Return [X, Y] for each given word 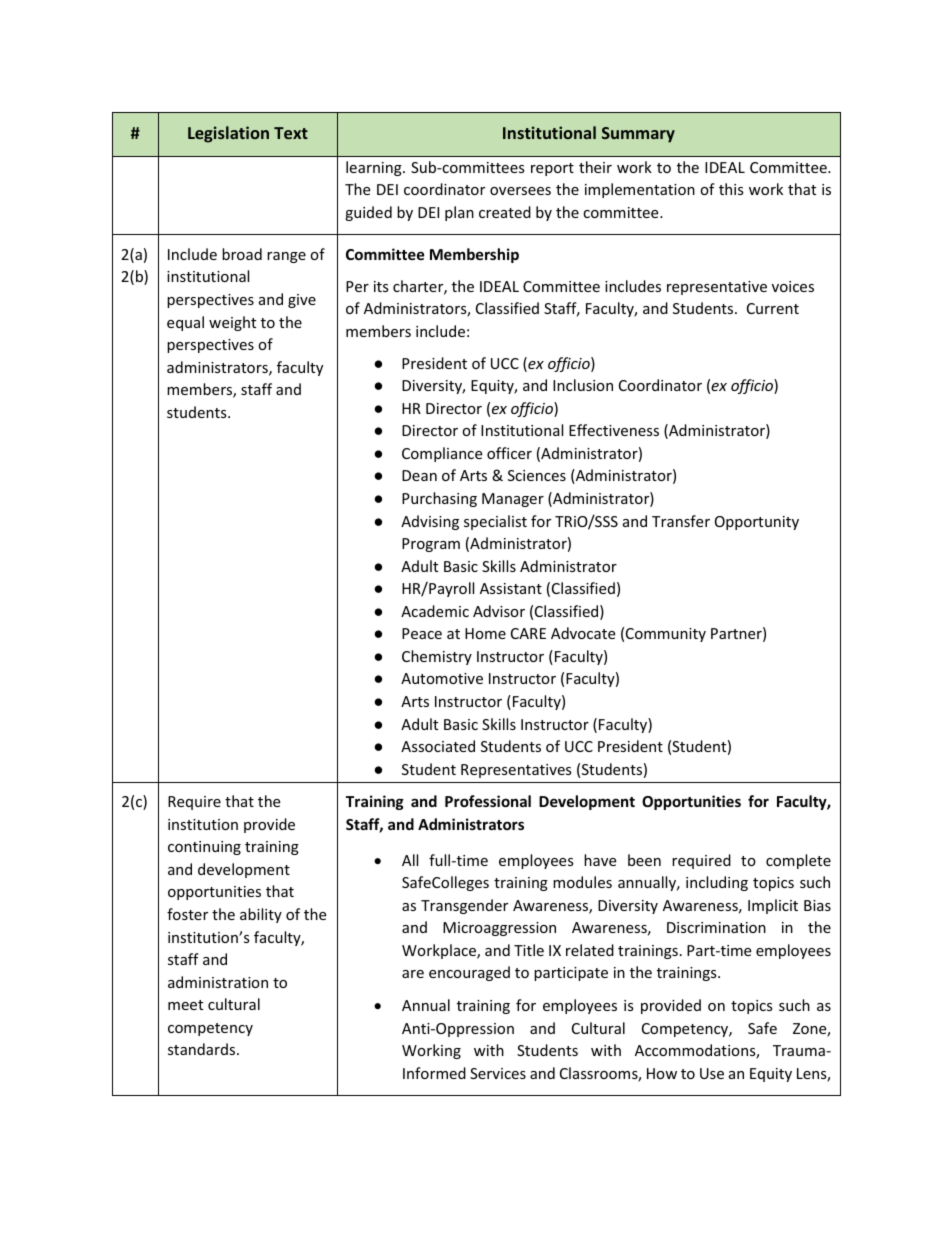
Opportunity [757, 523]
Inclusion [583, 385]
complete [798, 861]
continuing [204, 848]
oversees [520, 191]
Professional [488, 801]
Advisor [499, 611]
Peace [422, 633]
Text [291, 133]
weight [232, 323]
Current [773, 308]
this [731, 189]
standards [203, 1049]
